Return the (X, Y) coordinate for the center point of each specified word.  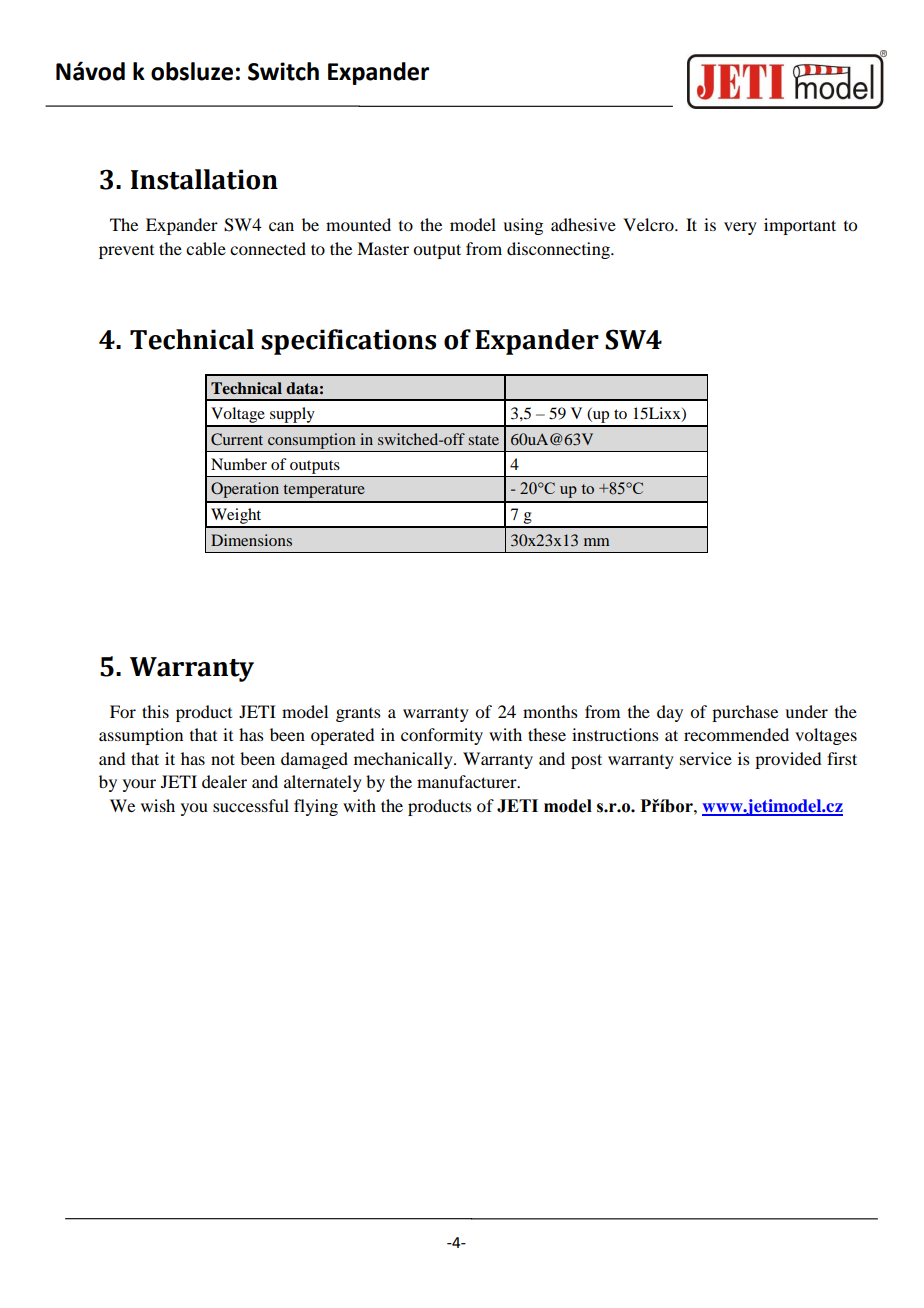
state (483, 440)
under (806, 711)
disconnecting (559, 250)
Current (237, 439)
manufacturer (468, 781)
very (740, 228)
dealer (224, 781)
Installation (204, 179)
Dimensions (251, 540)
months (550, 711)
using (523, 226)
